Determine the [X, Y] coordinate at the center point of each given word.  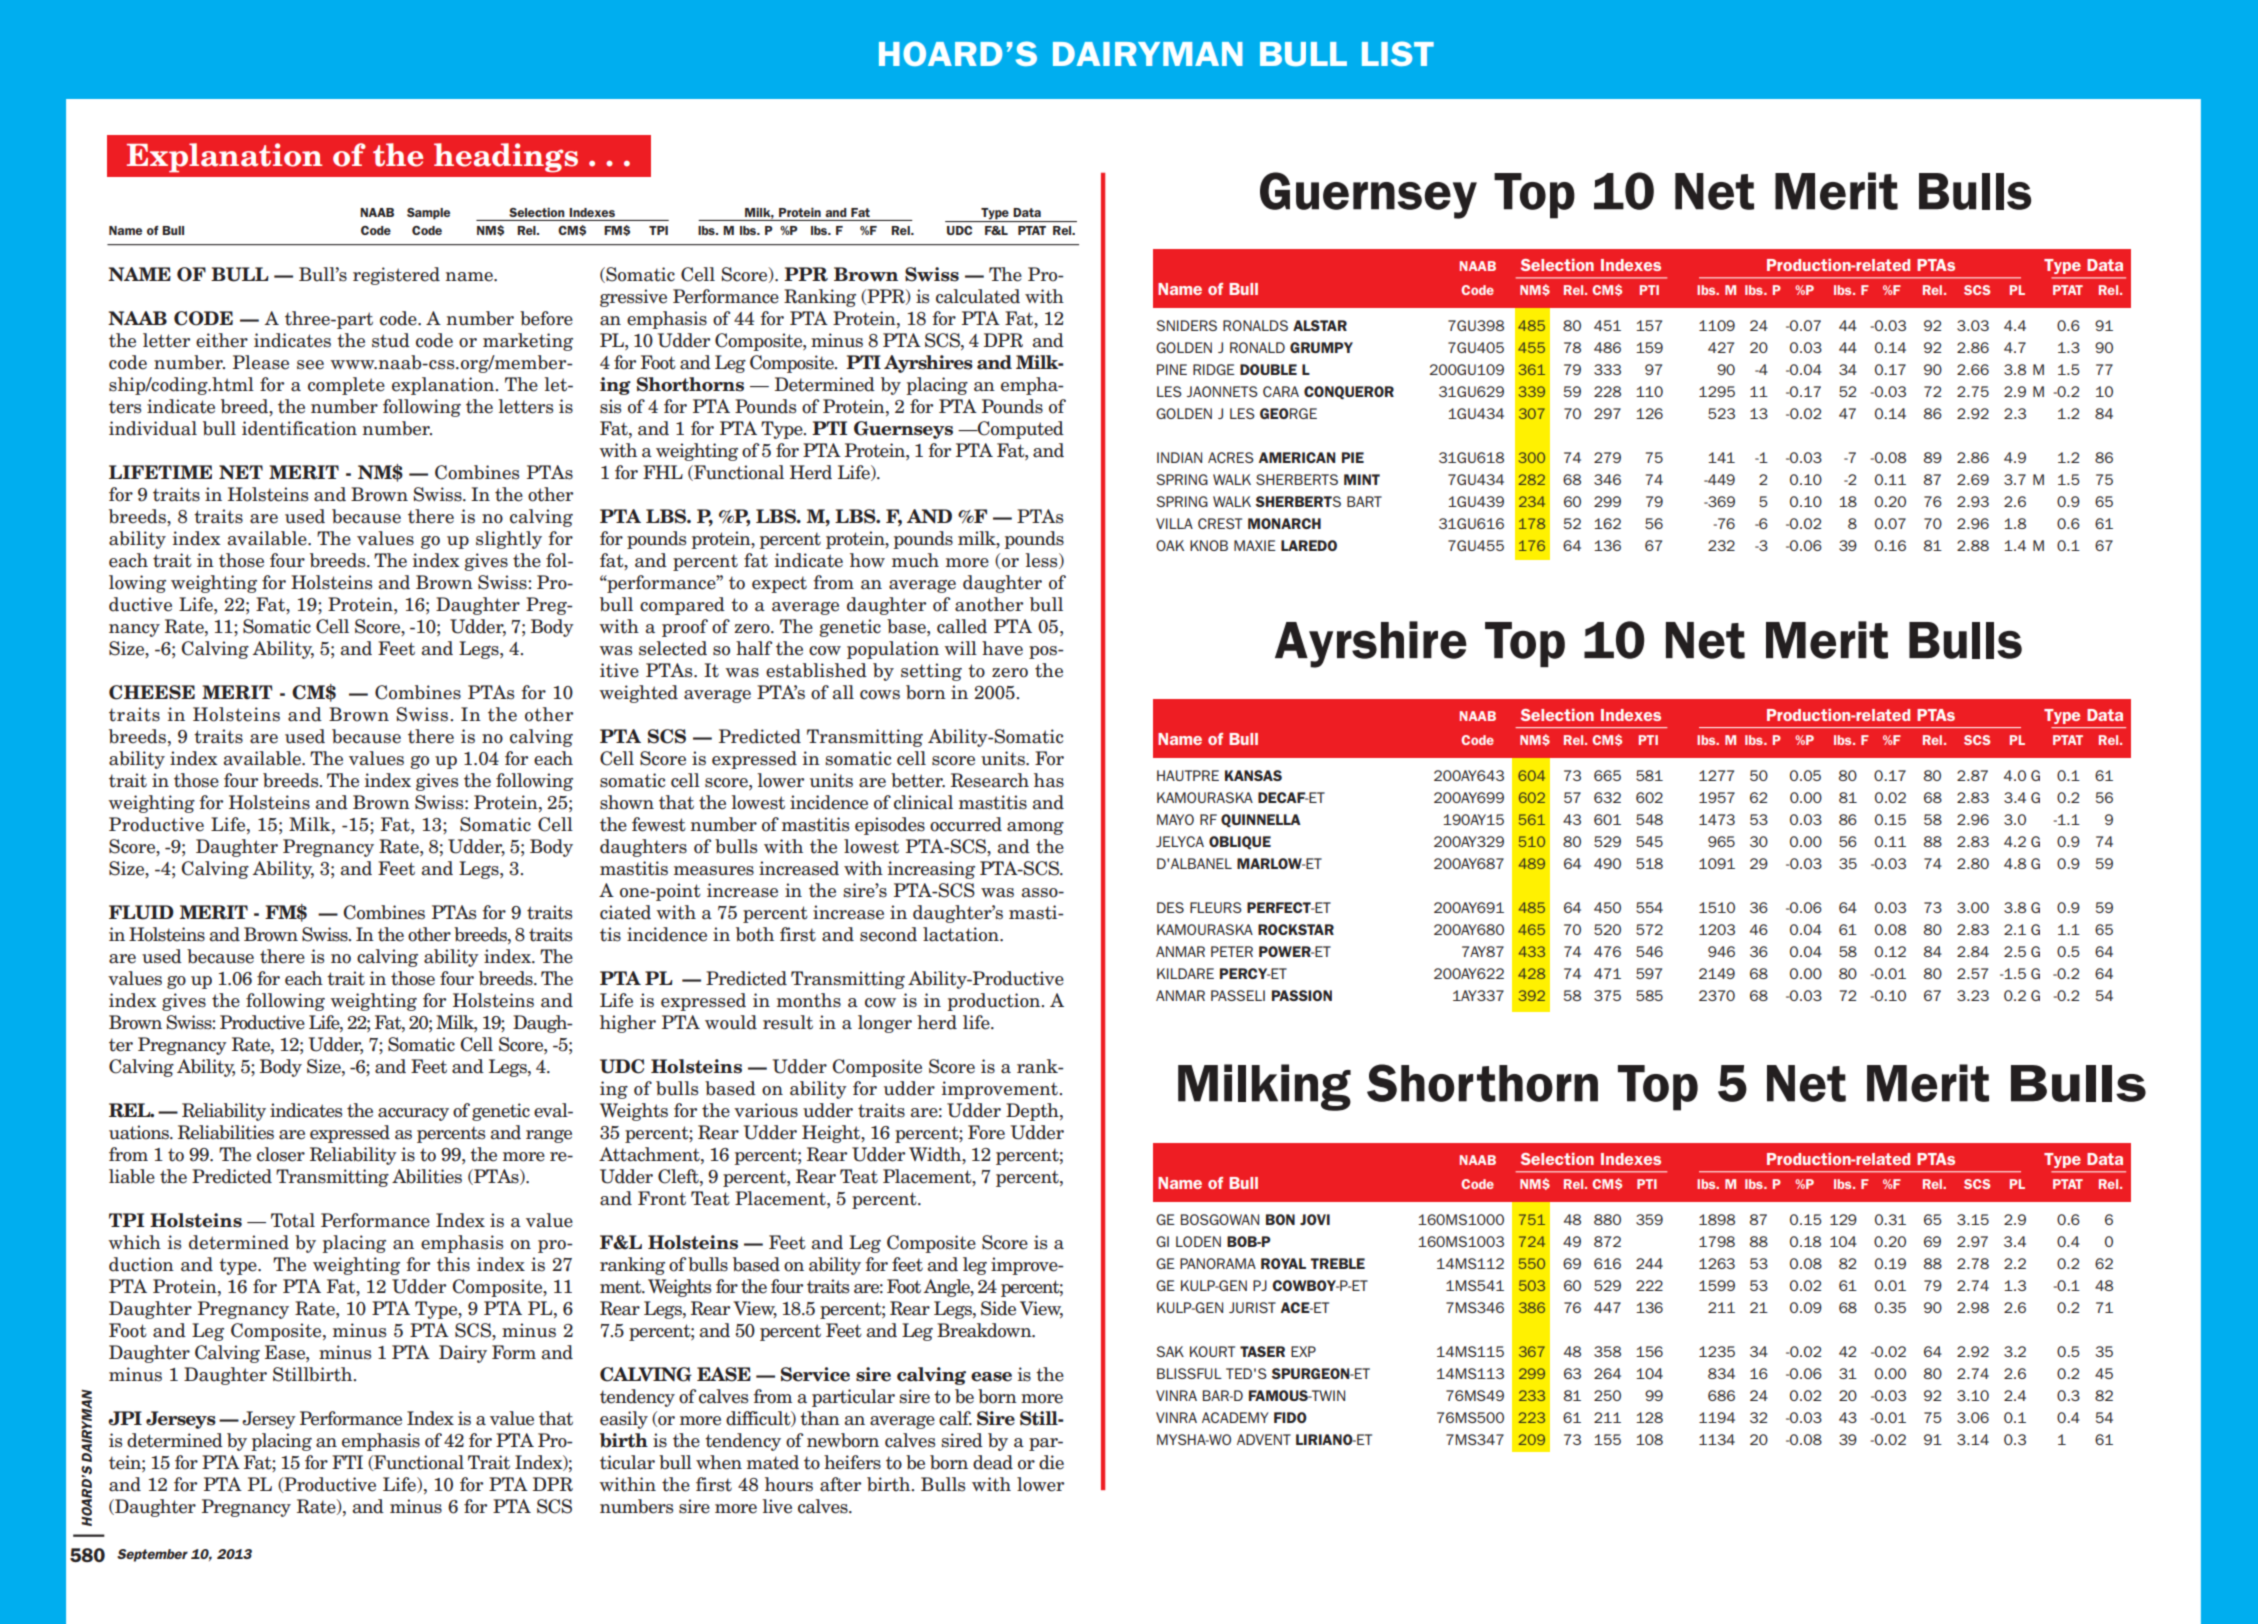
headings [506, 158]
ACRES [1231, 457]
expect [779, 584]
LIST [1398, 53]
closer [281, 1154]
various [766, 1110]
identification [299, 428]
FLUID [141, 912]
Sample [428, 214]
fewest [659, 824]
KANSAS [1253, 775]
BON [1280, 1219]
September [152, 1555]
